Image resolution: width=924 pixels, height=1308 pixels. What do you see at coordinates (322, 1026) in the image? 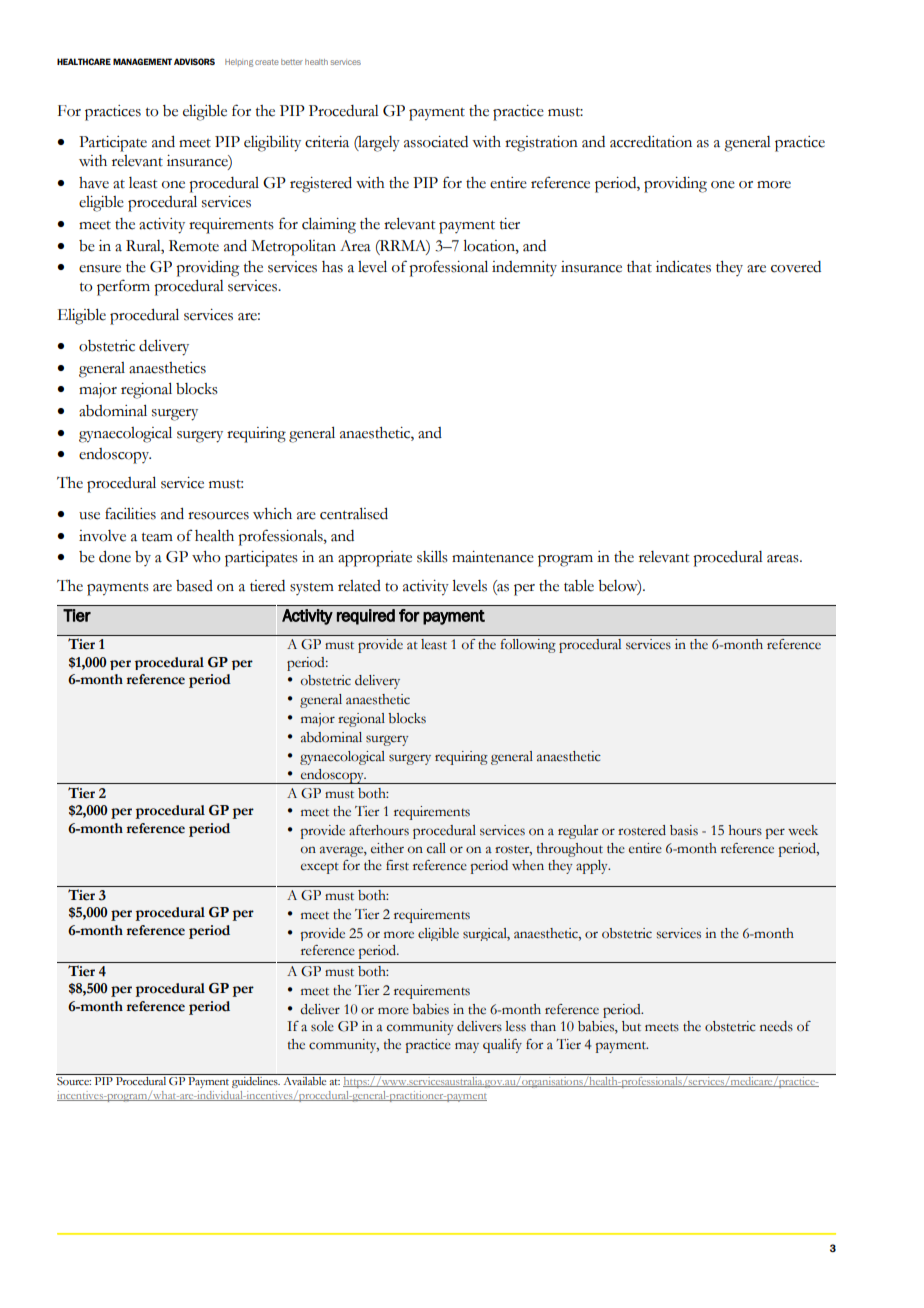
I see `sole` at bounding box center [322, 1026].
